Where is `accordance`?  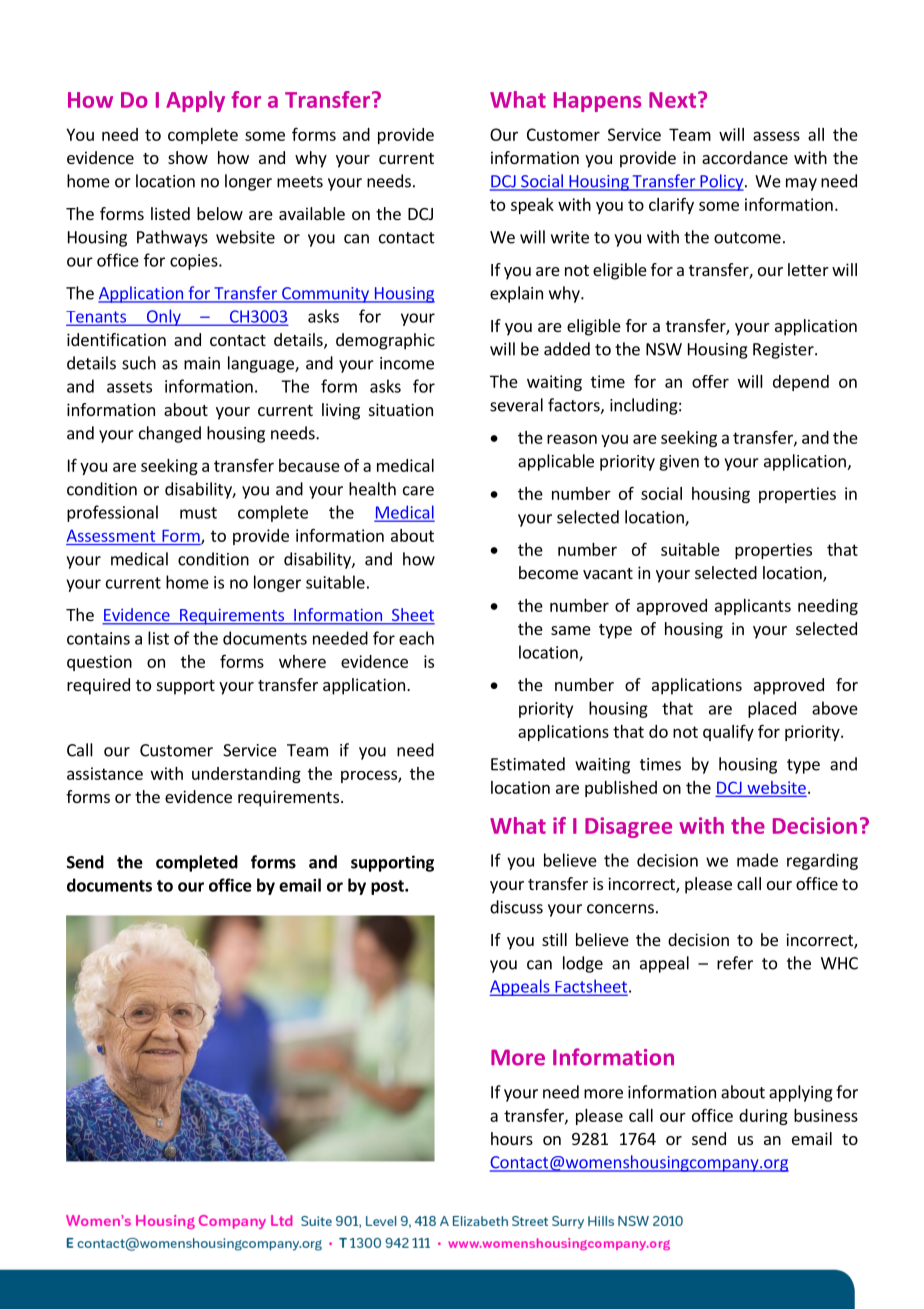
accordance is located at coordinates (745, 157).
